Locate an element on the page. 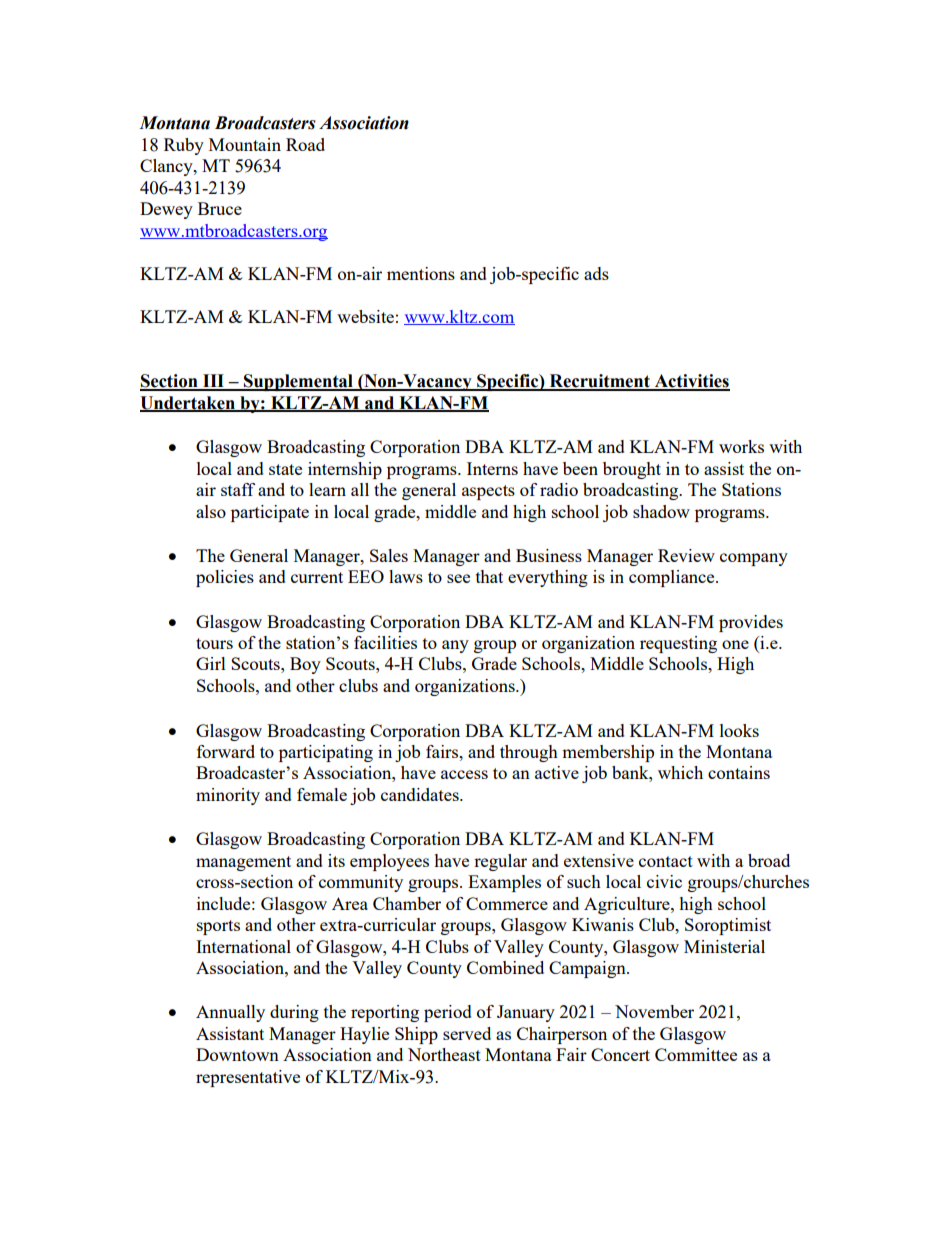 Image resolution: width=952 pixels, height=1233 pixels. see is located at coordinates (458, 578).
